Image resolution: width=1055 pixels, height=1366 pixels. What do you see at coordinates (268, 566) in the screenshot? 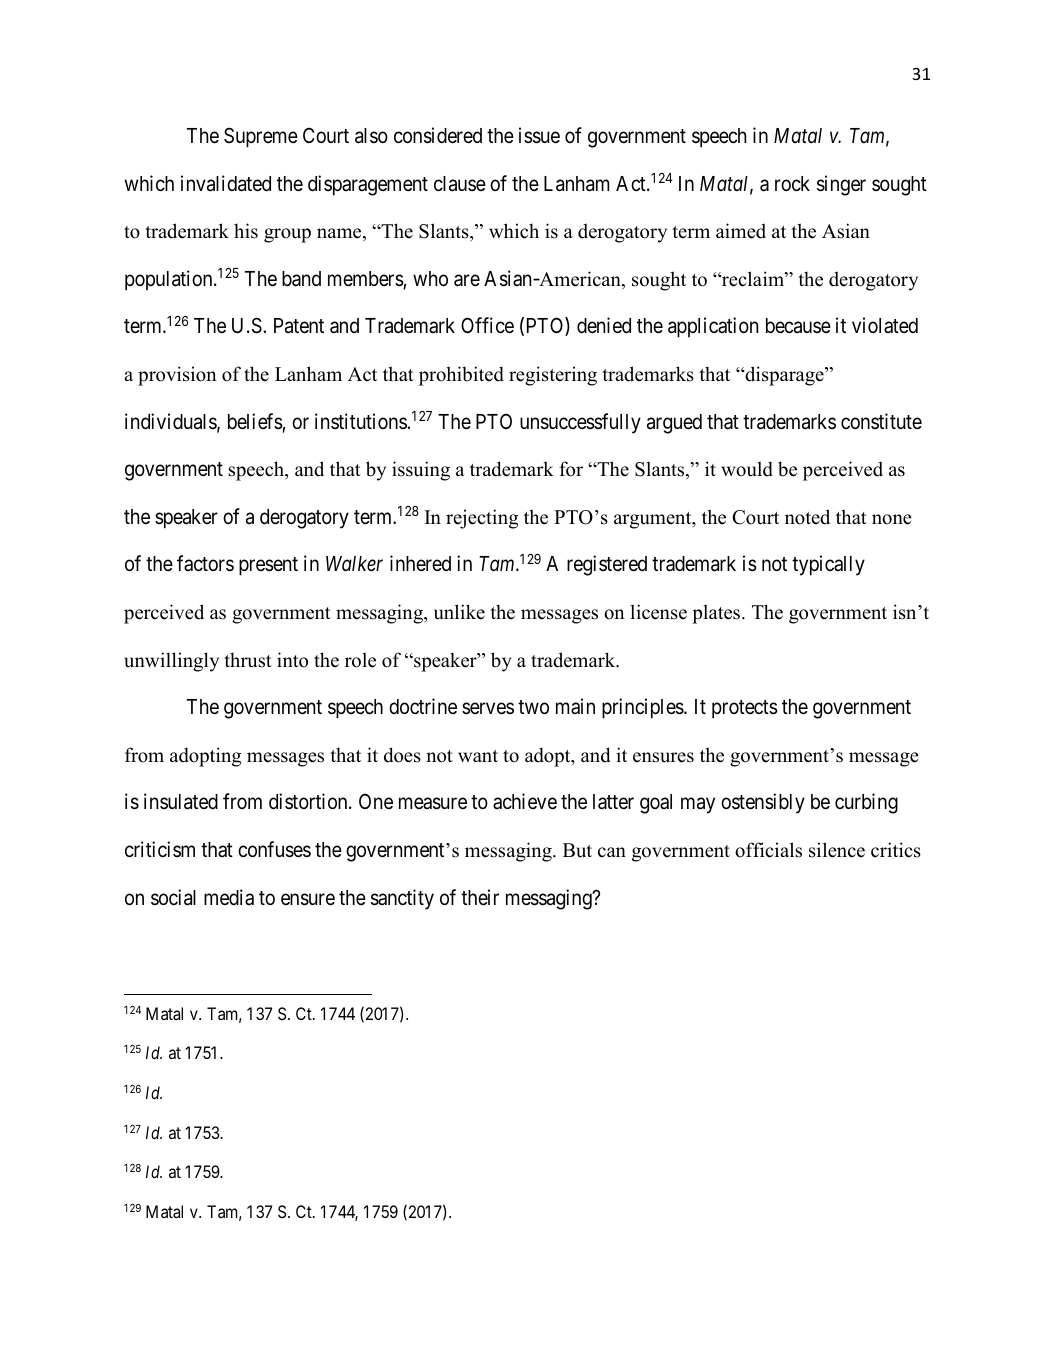
I see `present` at bounding box center [268, 566].
